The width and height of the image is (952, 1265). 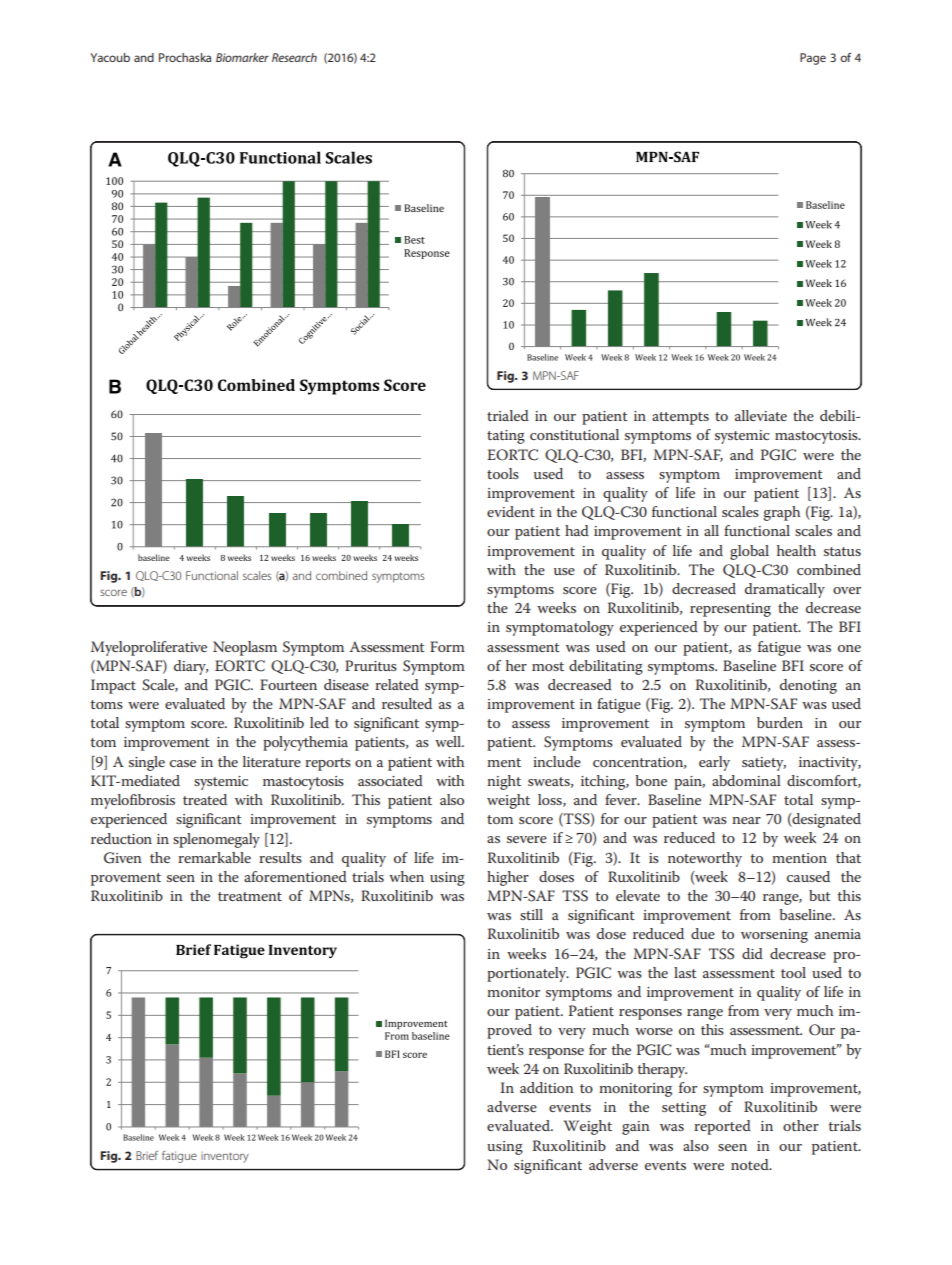 I want to click on Page, so click(x=813, y=59).
